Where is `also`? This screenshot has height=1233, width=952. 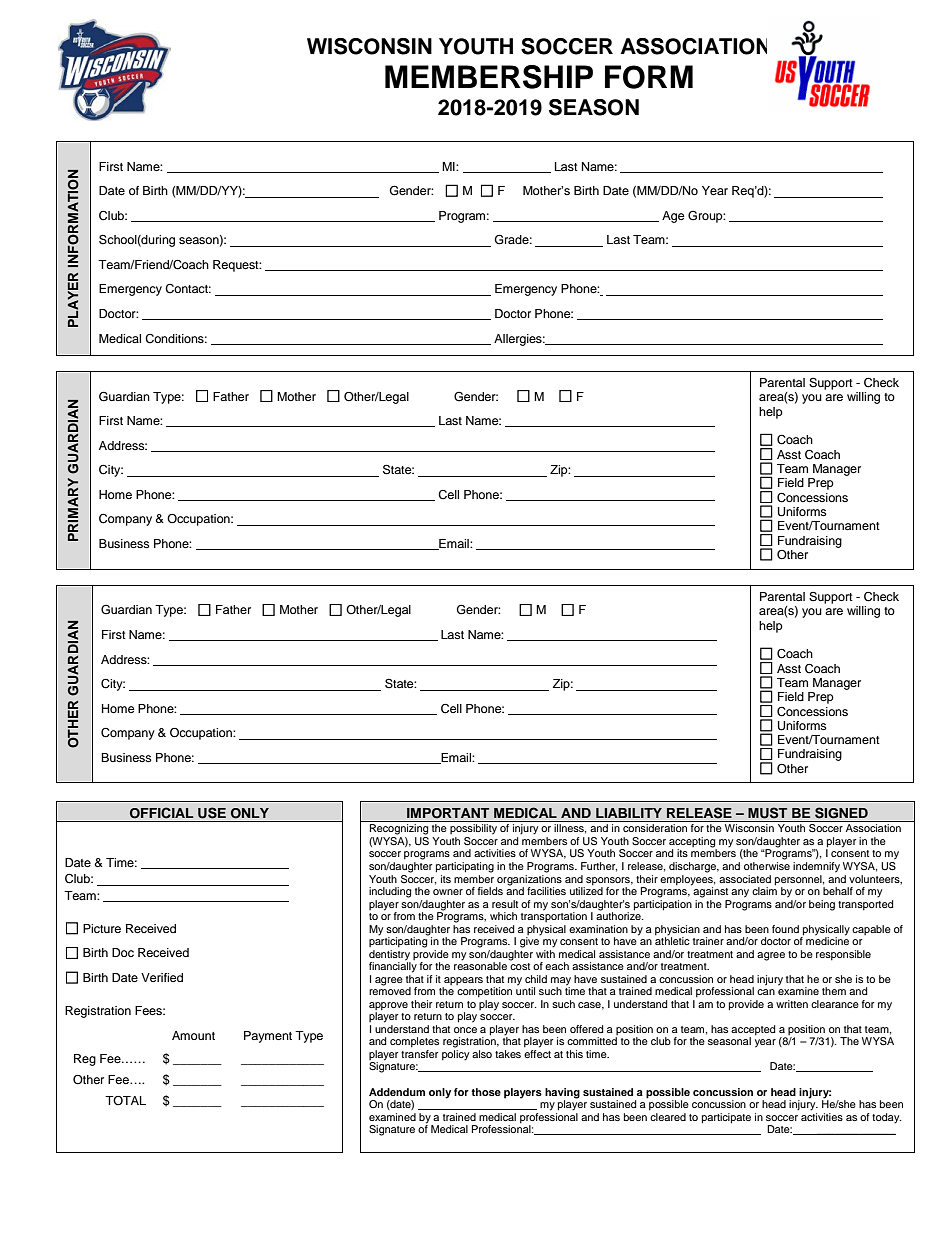
also is located at coordinates (482, 1054).
